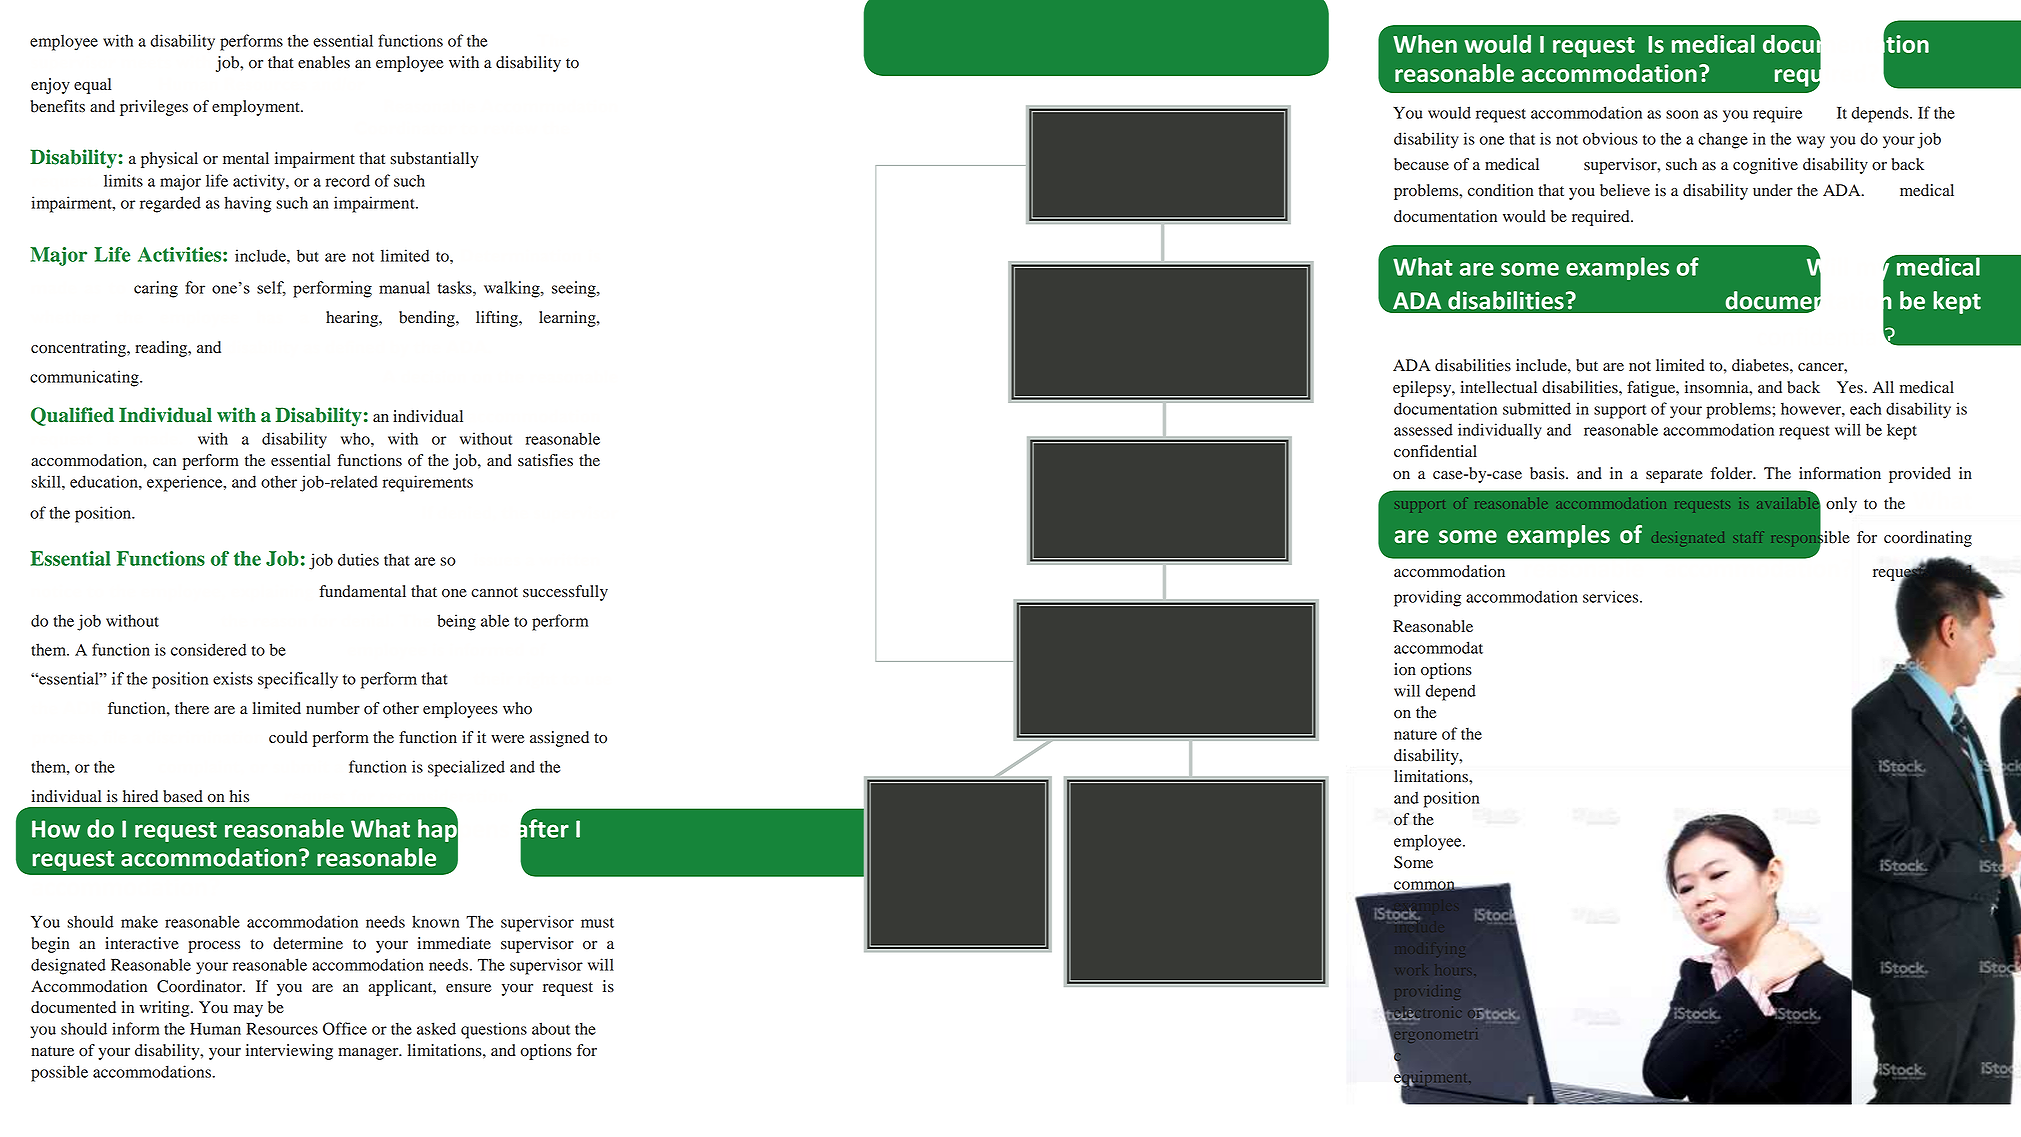  Describe the element at coordinates (559, 739) in the image. I see `assigned` at that location.
